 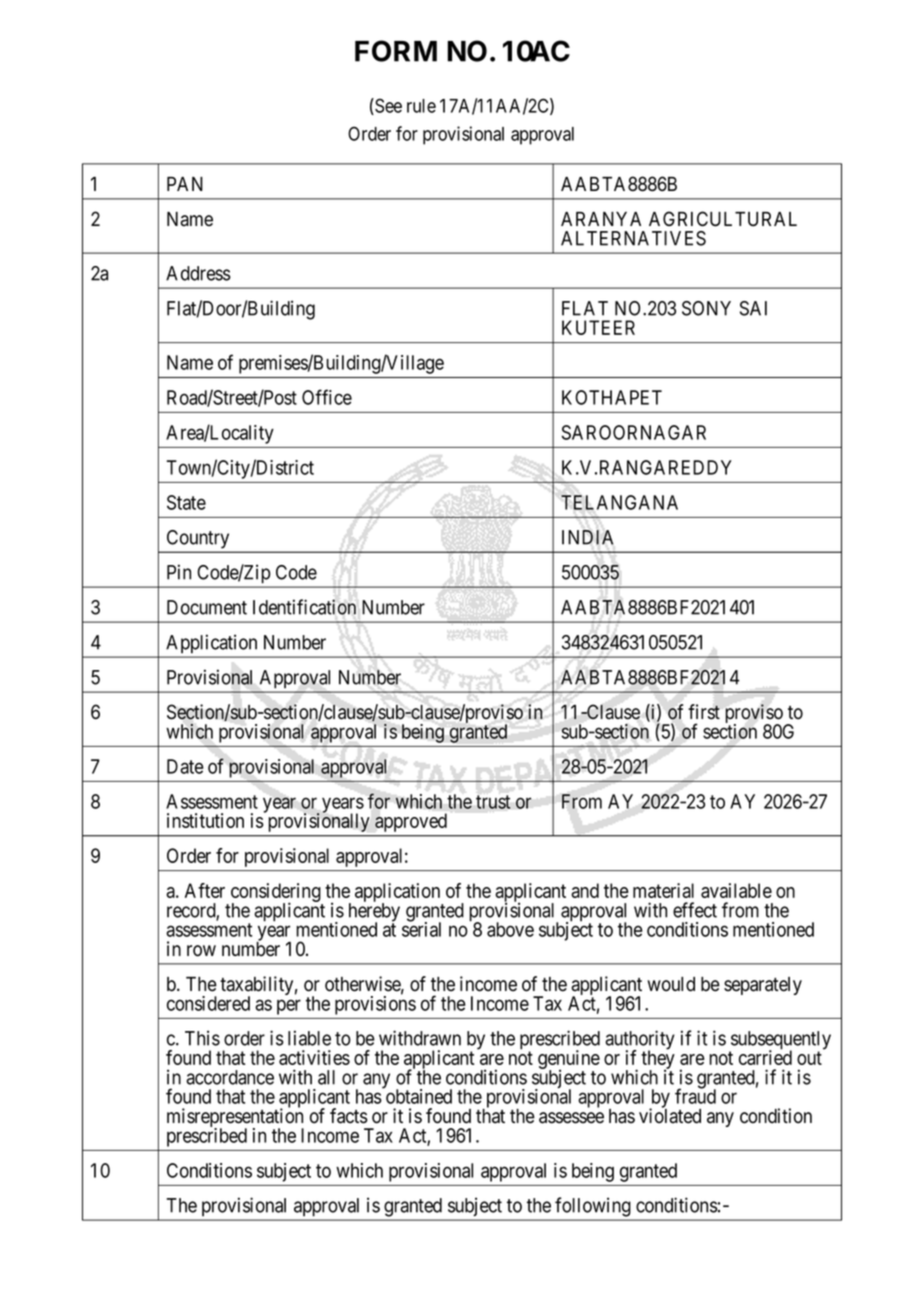 I want to click on available, so click(x=736, y=890).
